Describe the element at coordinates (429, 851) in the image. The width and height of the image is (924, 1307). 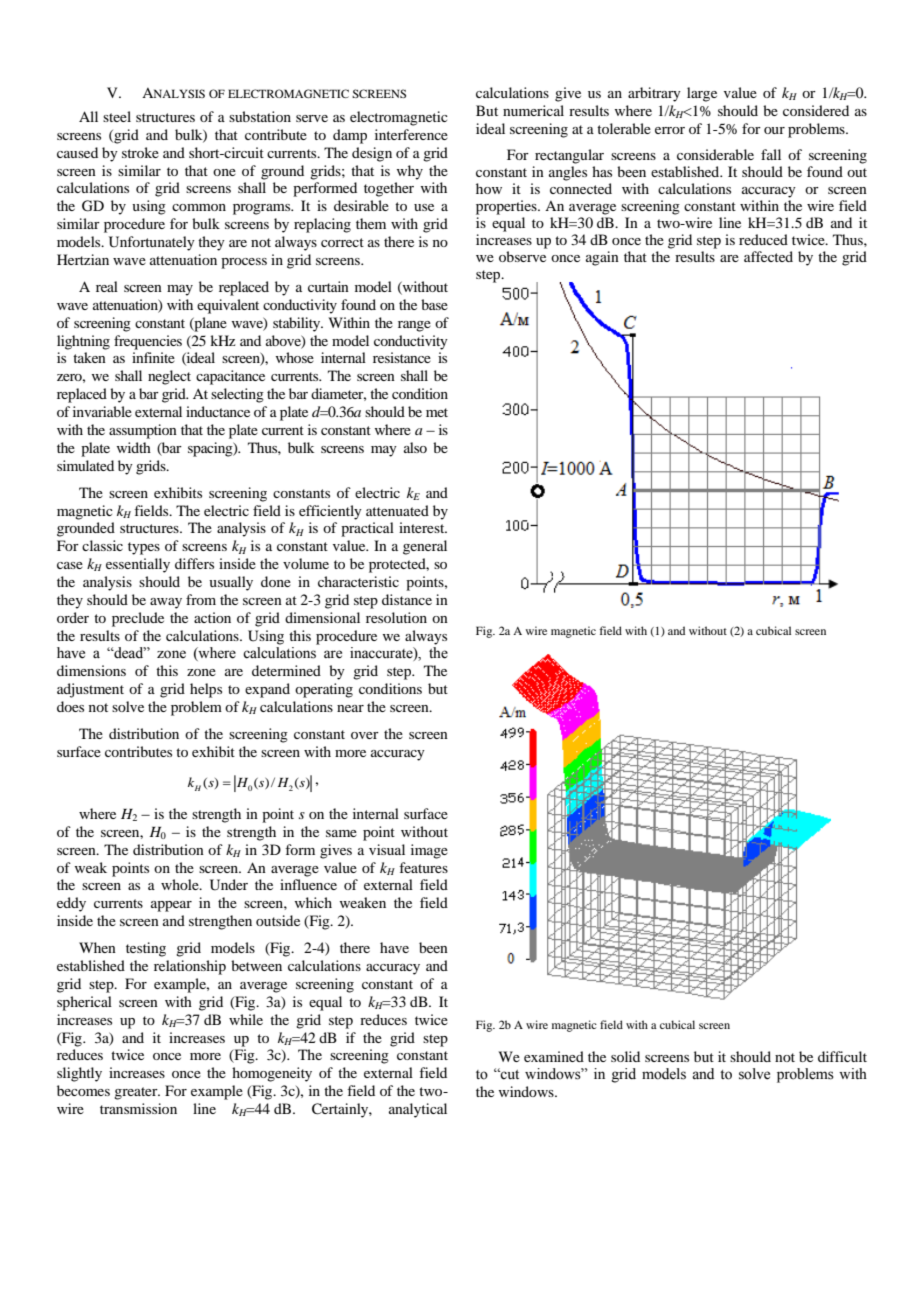
I see `image` at that location.
